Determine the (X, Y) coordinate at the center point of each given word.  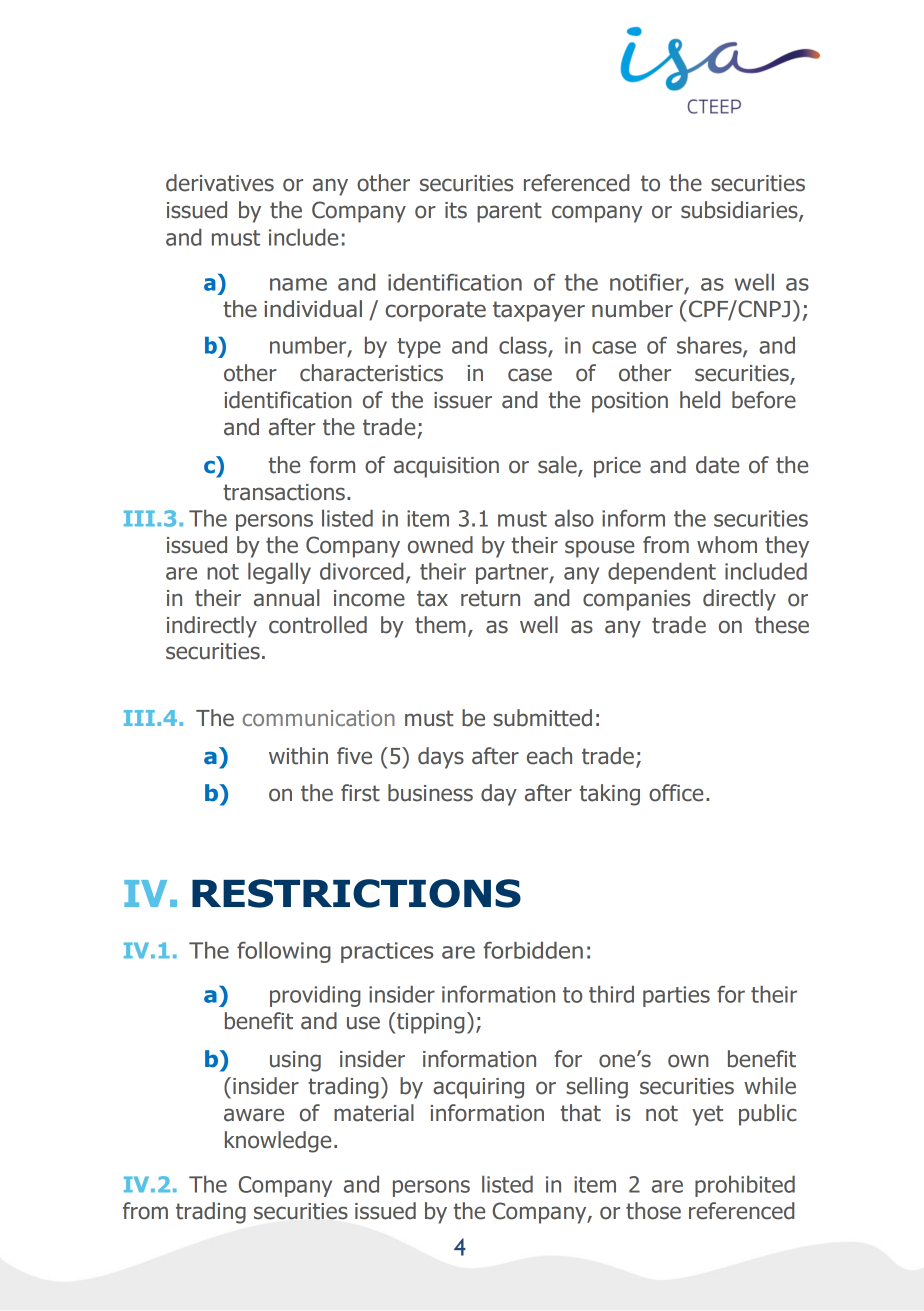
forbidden (533, 950)
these (782, 625)
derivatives (220, 183)
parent (509, 212)
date (717, 465)
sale (558, 466)
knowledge (278, 1142)
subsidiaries (740, 211)
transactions (284, 492)
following (284, 952)
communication (319, 718)
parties (676, 996)
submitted (543, 718)
